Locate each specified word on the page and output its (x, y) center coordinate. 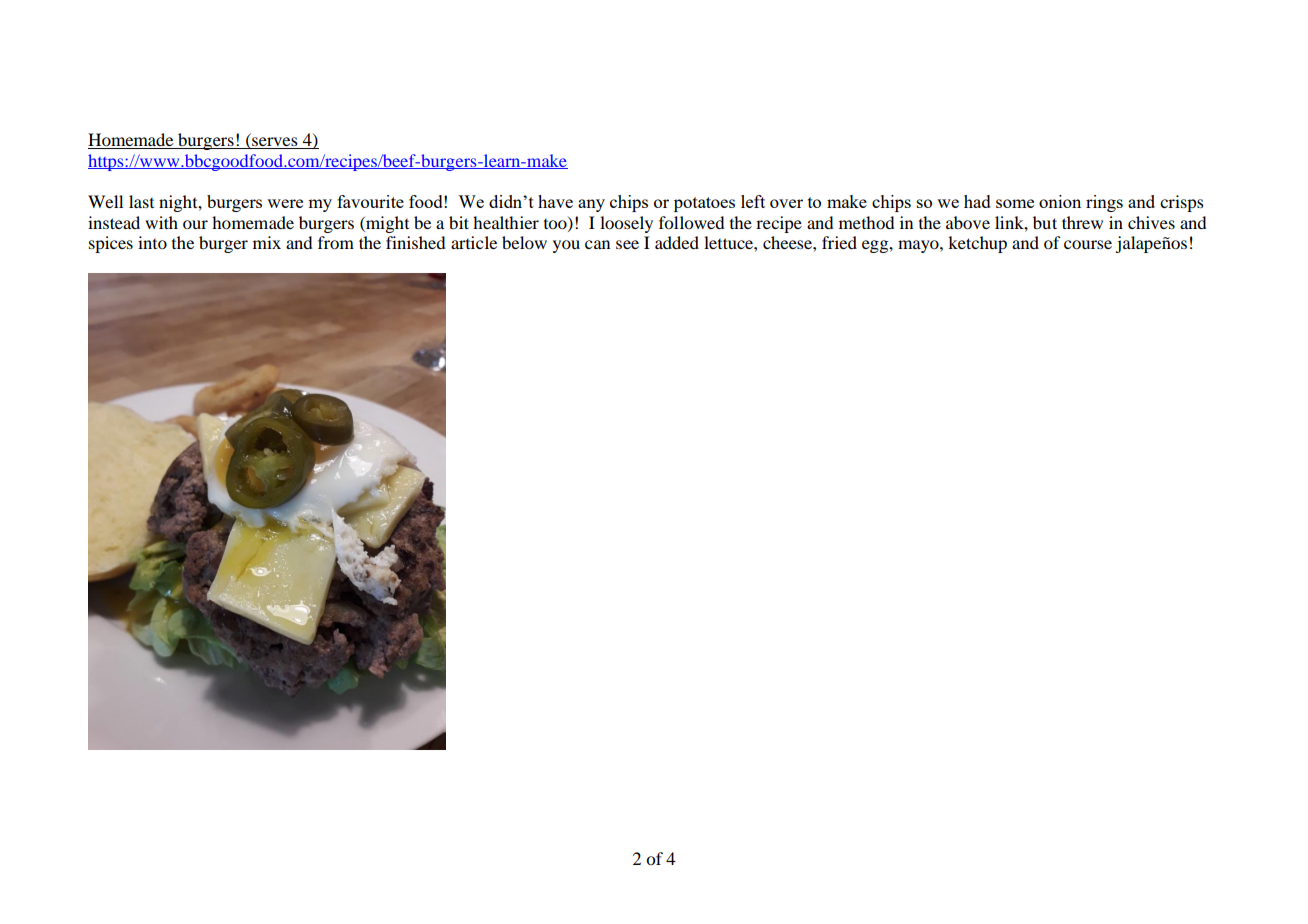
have (555, 201)
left (753, 201)
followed (692, 222)
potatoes (704, 204)
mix (267, 242)
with (161, 222)
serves (275, 143)
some (1015, 203)
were (285, 203)
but (1045, 222)
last (141, 201)
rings (1104, 203)
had (977, 201)
